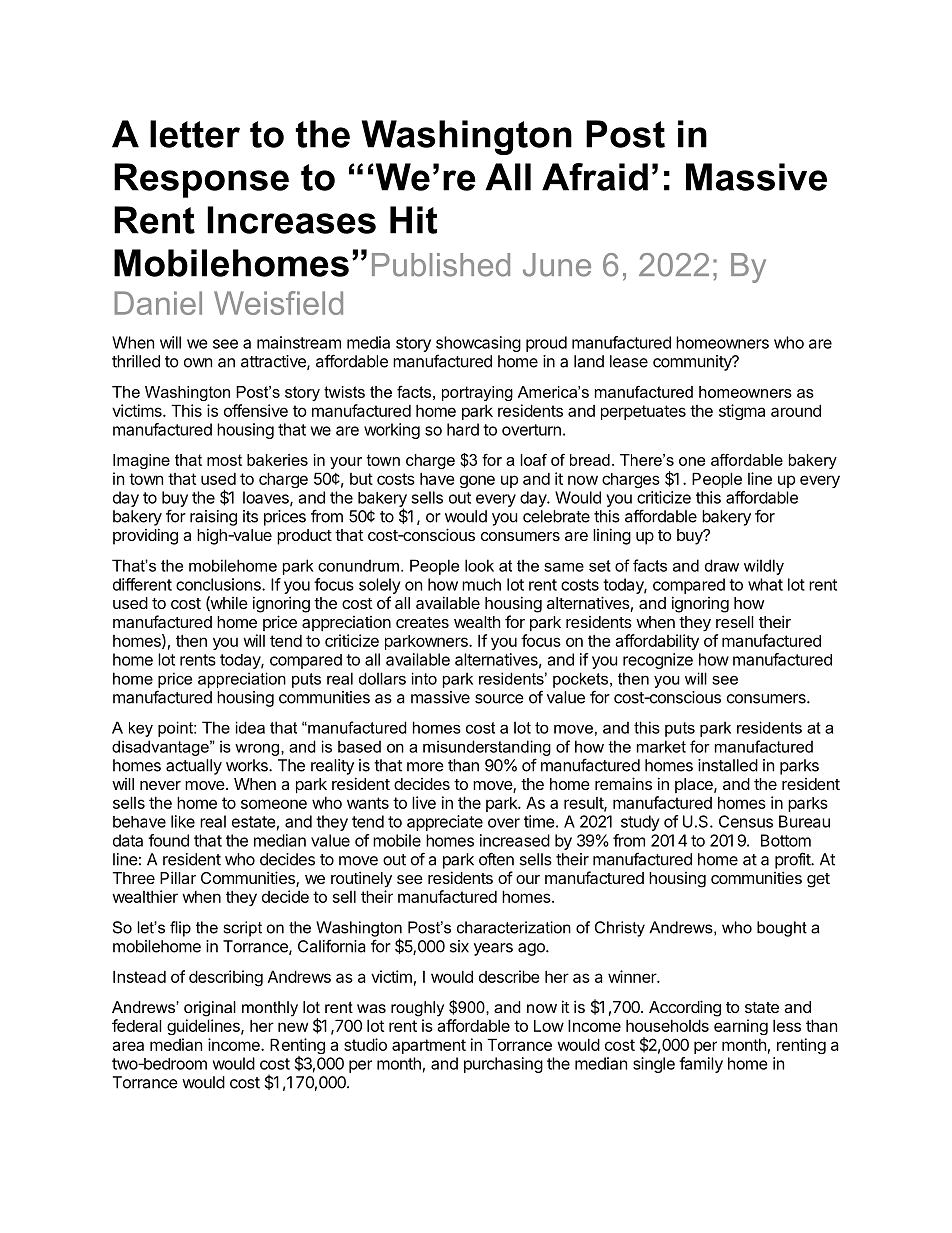 Image resolution: width=952 pixels, height=1233 pixels. Describe the element at coordinates (445, 823) in the screenshot. I see `appreciate` at that location.
